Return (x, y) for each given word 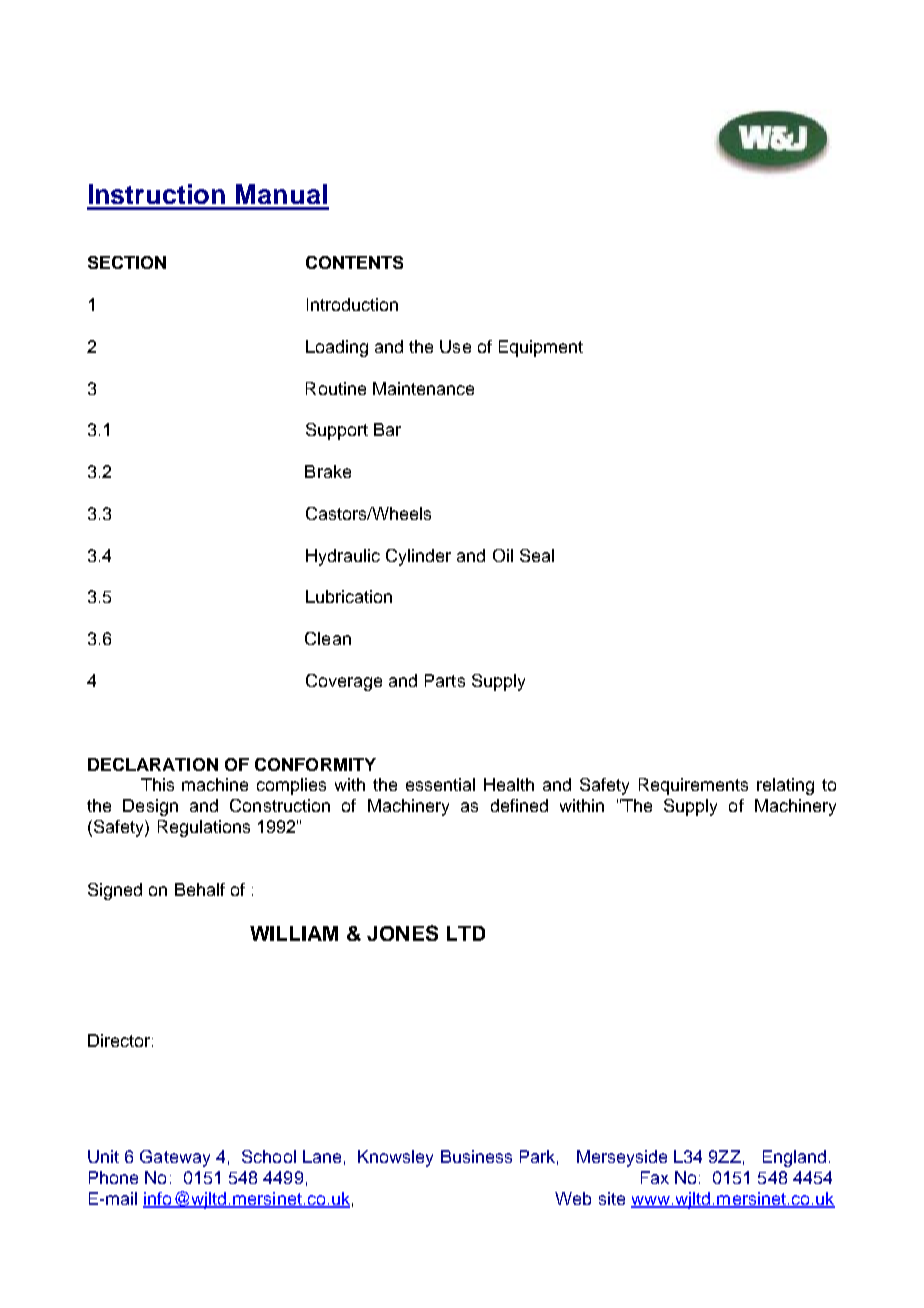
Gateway (175, 1158)
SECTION (127, 262)
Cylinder (418, 557)
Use (455, 346)
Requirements (693, 786)
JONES (402, 933)
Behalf (200, 889)
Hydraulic (343, 557)
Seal (537, 555)
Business (476, 1156)
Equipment (541, 348)
